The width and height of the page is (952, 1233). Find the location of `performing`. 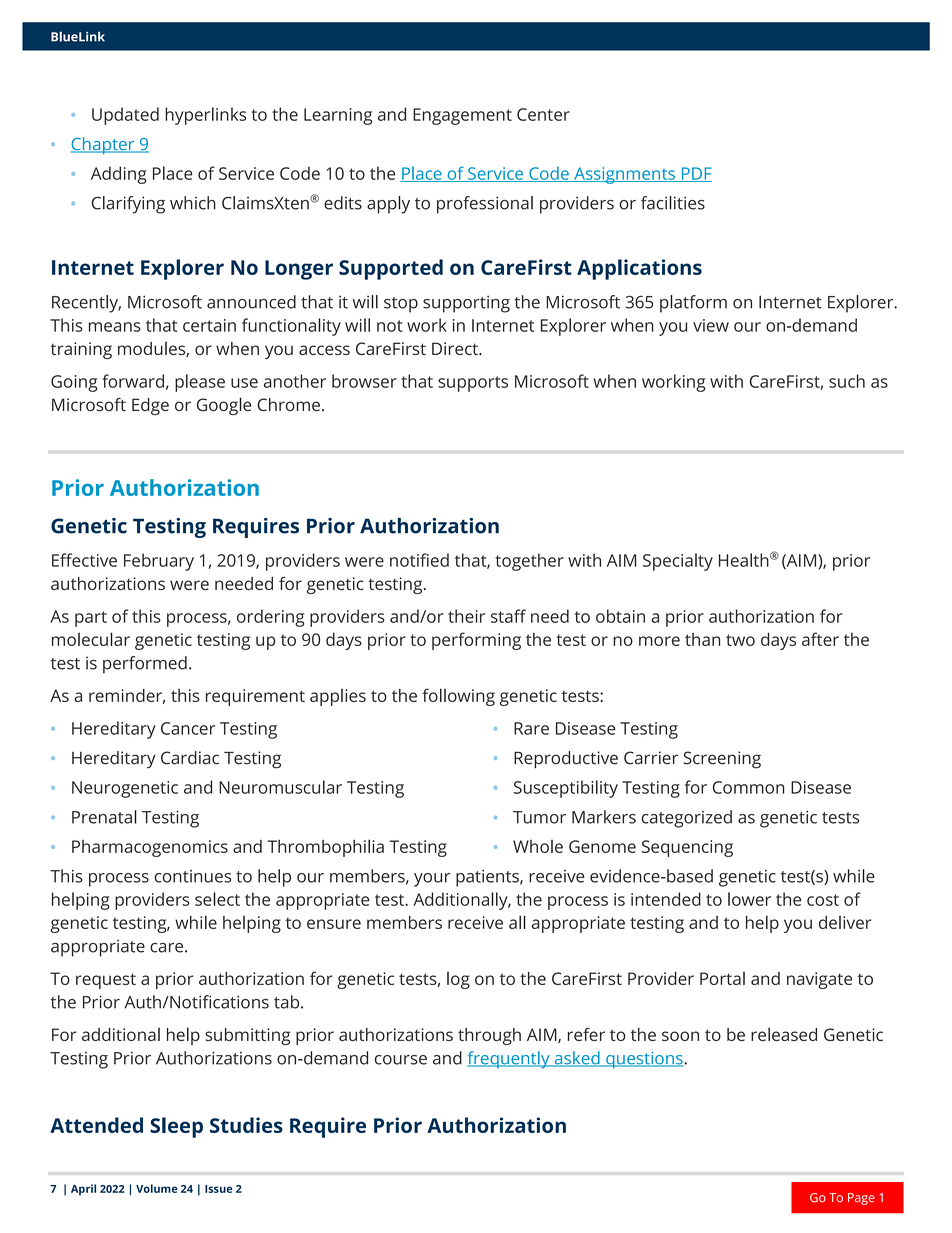

performing is located at coordinates (476, 641).
